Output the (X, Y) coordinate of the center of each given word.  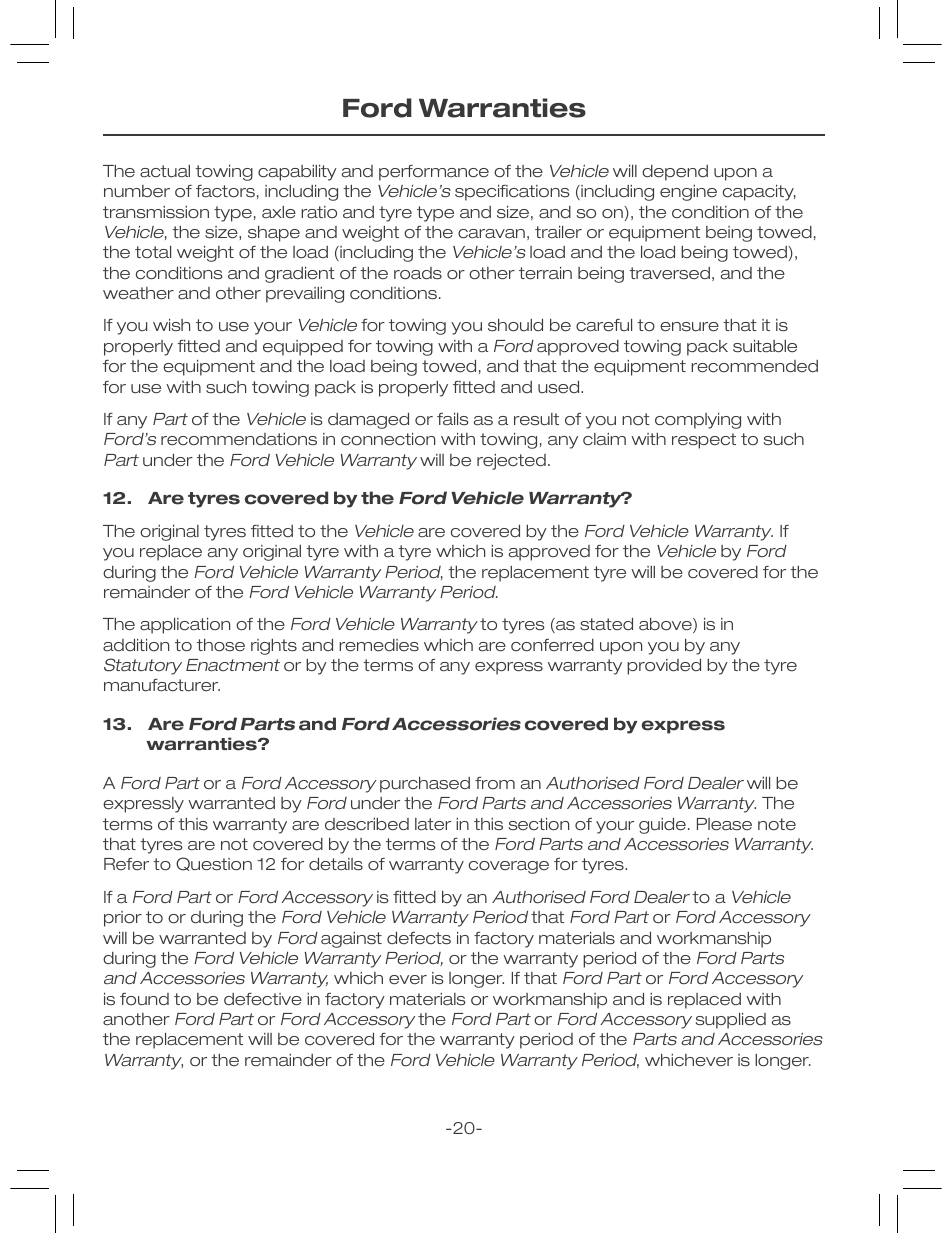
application (185, 626)
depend (675, 173)
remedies (379, 645)
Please (724, 824)
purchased (425, 785)
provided (664, 667)
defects (419, 938)
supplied (730, 1021)
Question (214, 864)
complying (698, 421)
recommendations (239, 439)
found (144, 999)
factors (225, 191)
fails (453, 419)
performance (434, 173)
